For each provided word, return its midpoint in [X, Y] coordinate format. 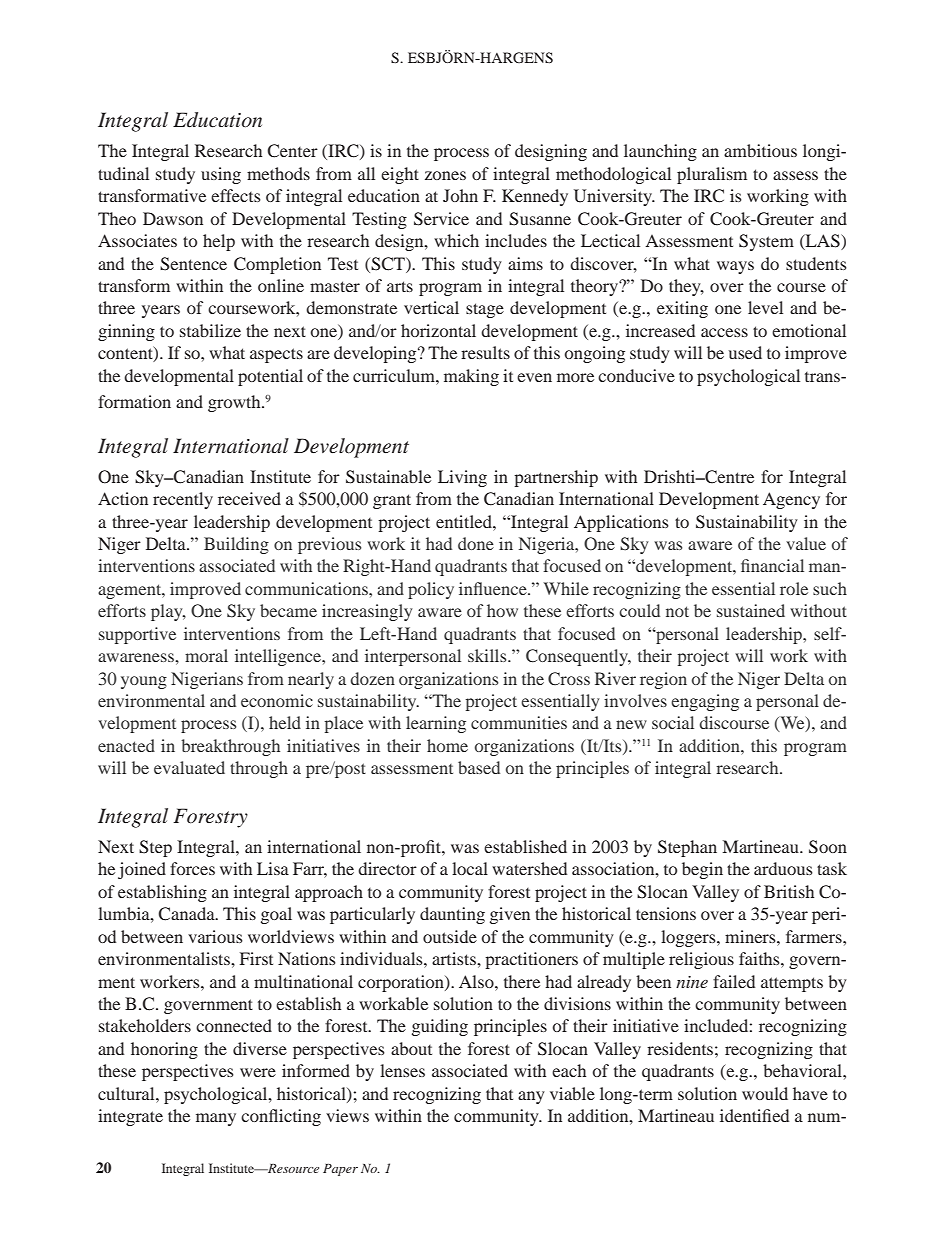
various [215, 936]
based [479, 767]
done [476, 543]
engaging [705, 702]
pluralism [712, 175]
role [794, 588]
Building [236, 545]
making [471, 377]
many [216, 1119]
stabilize [210, 330]
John [460, 195]
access [724, 332]
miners [751, 936]
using [221, 175]
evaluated [189, 767]
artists [455, 958]
